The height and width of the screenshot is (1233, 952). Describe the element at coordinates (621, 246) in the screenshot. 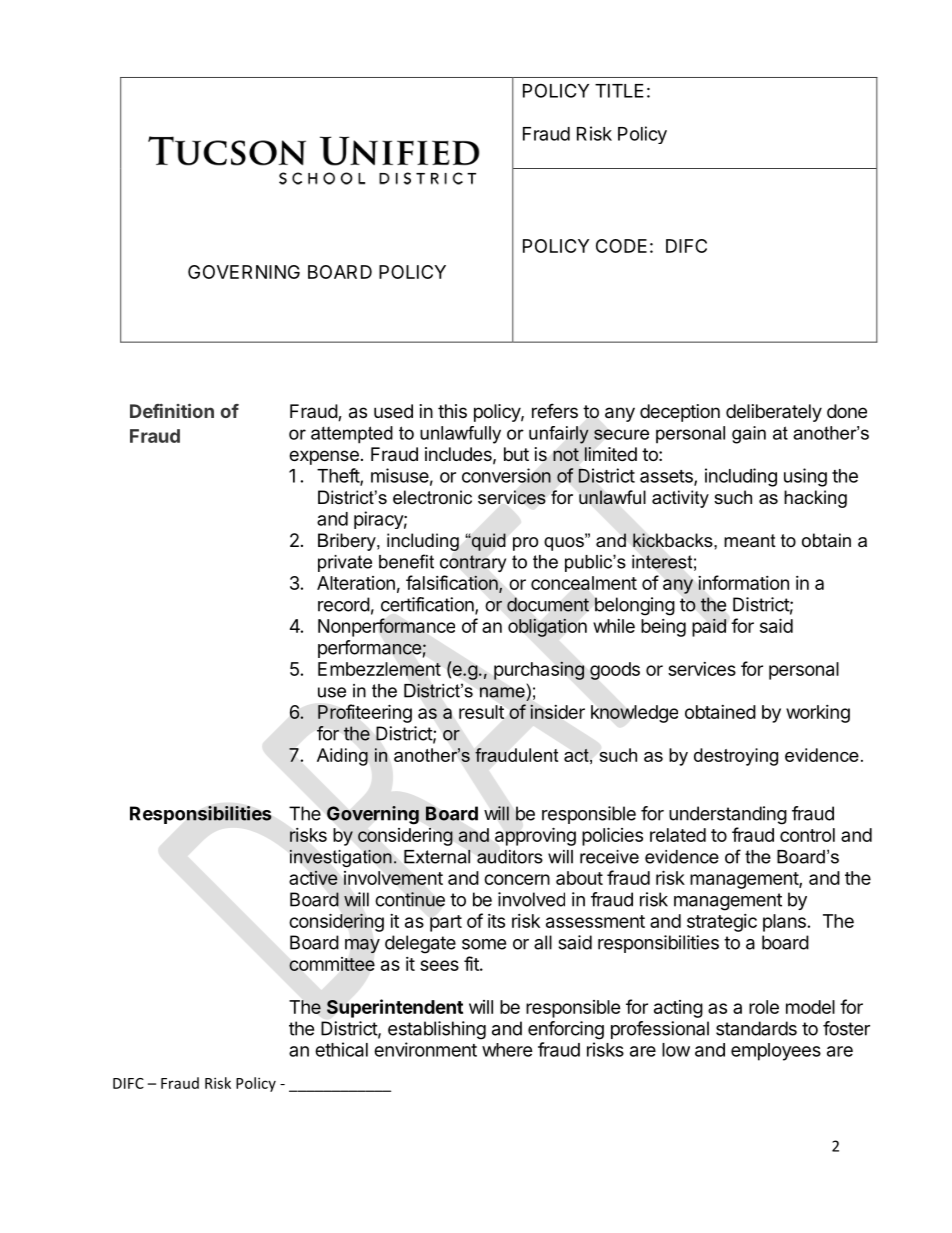

I see `CODE` at that location.
